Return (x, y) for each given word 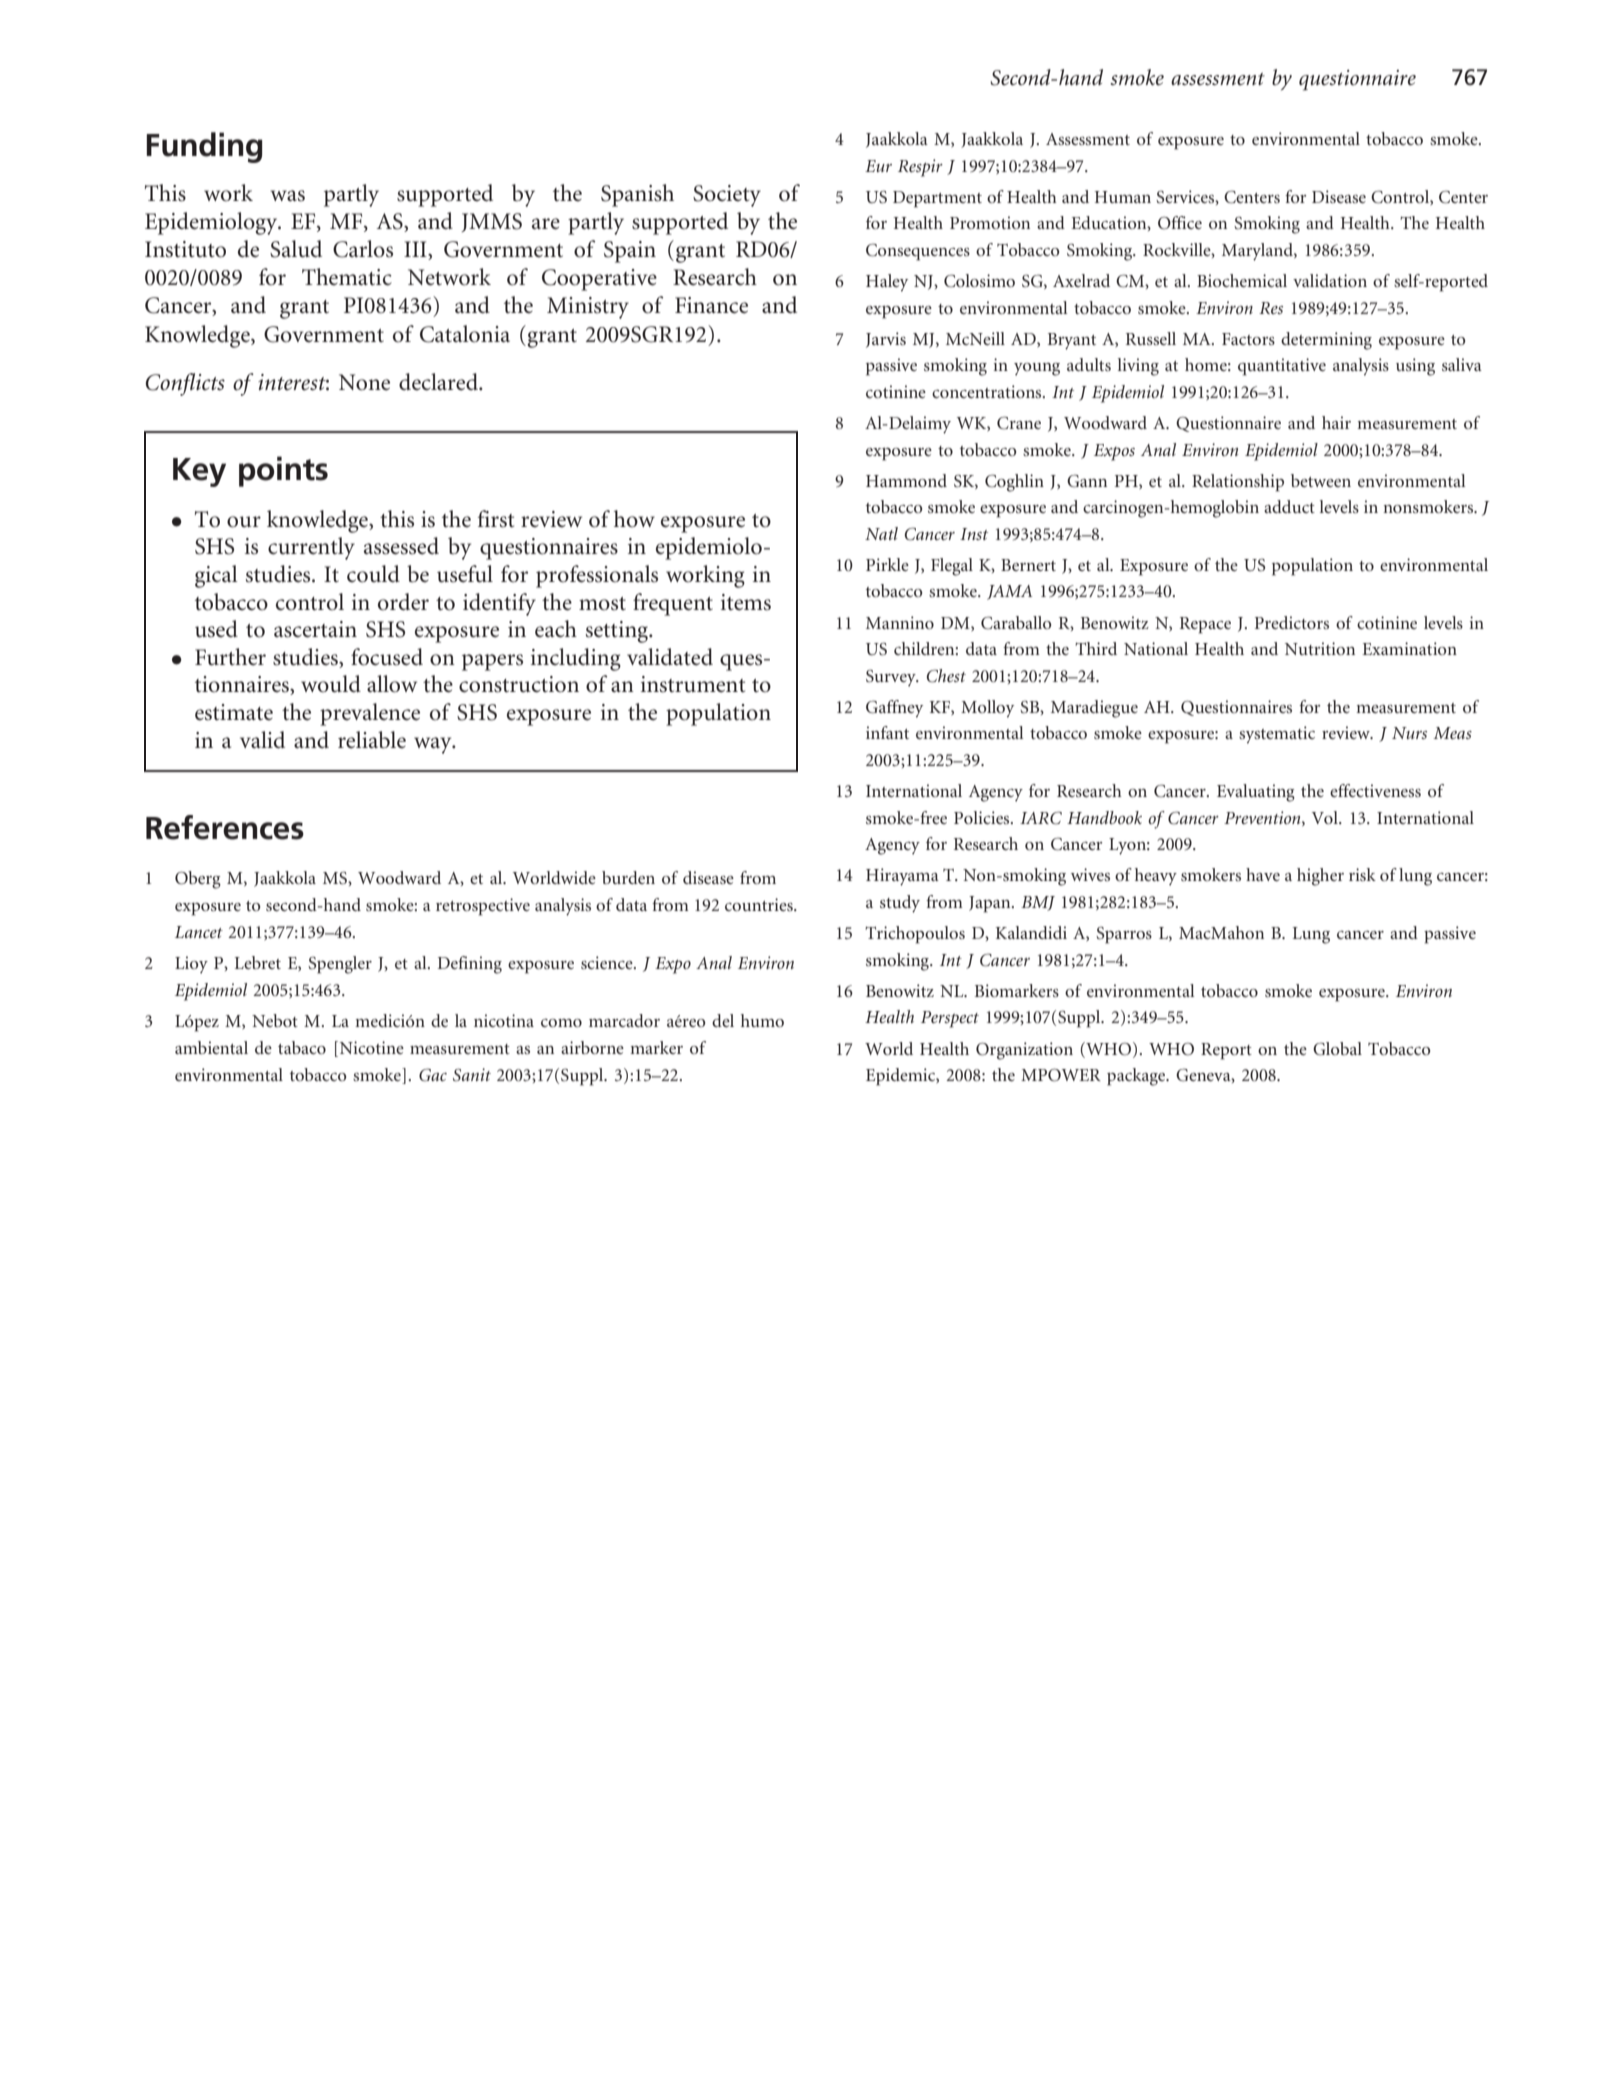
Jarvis (886, 340)
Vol (1326, 817)
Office (1180, 223)
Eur (878, 166)
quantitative (1282, 367)
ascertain (315, 629)
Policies (983, 817)
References (225, 827)
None (364, 382)
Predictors (1292, 622)
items (746, 602)
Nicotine (370, 1049)
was (287, 196)
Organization (1024, 1051)
